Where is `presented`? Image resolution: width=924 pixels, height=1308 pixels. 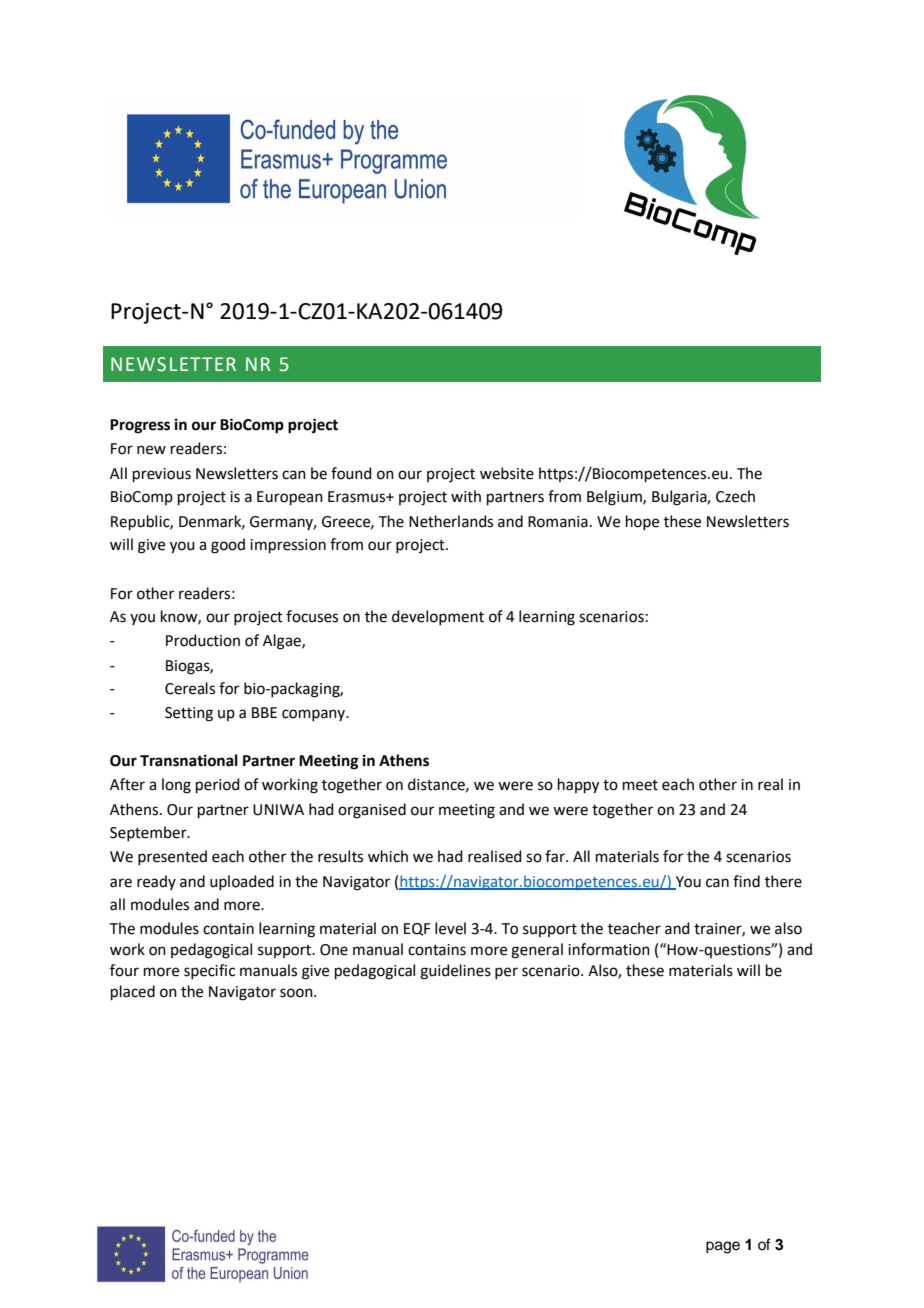 presented is located at coordinates (172, 857).
